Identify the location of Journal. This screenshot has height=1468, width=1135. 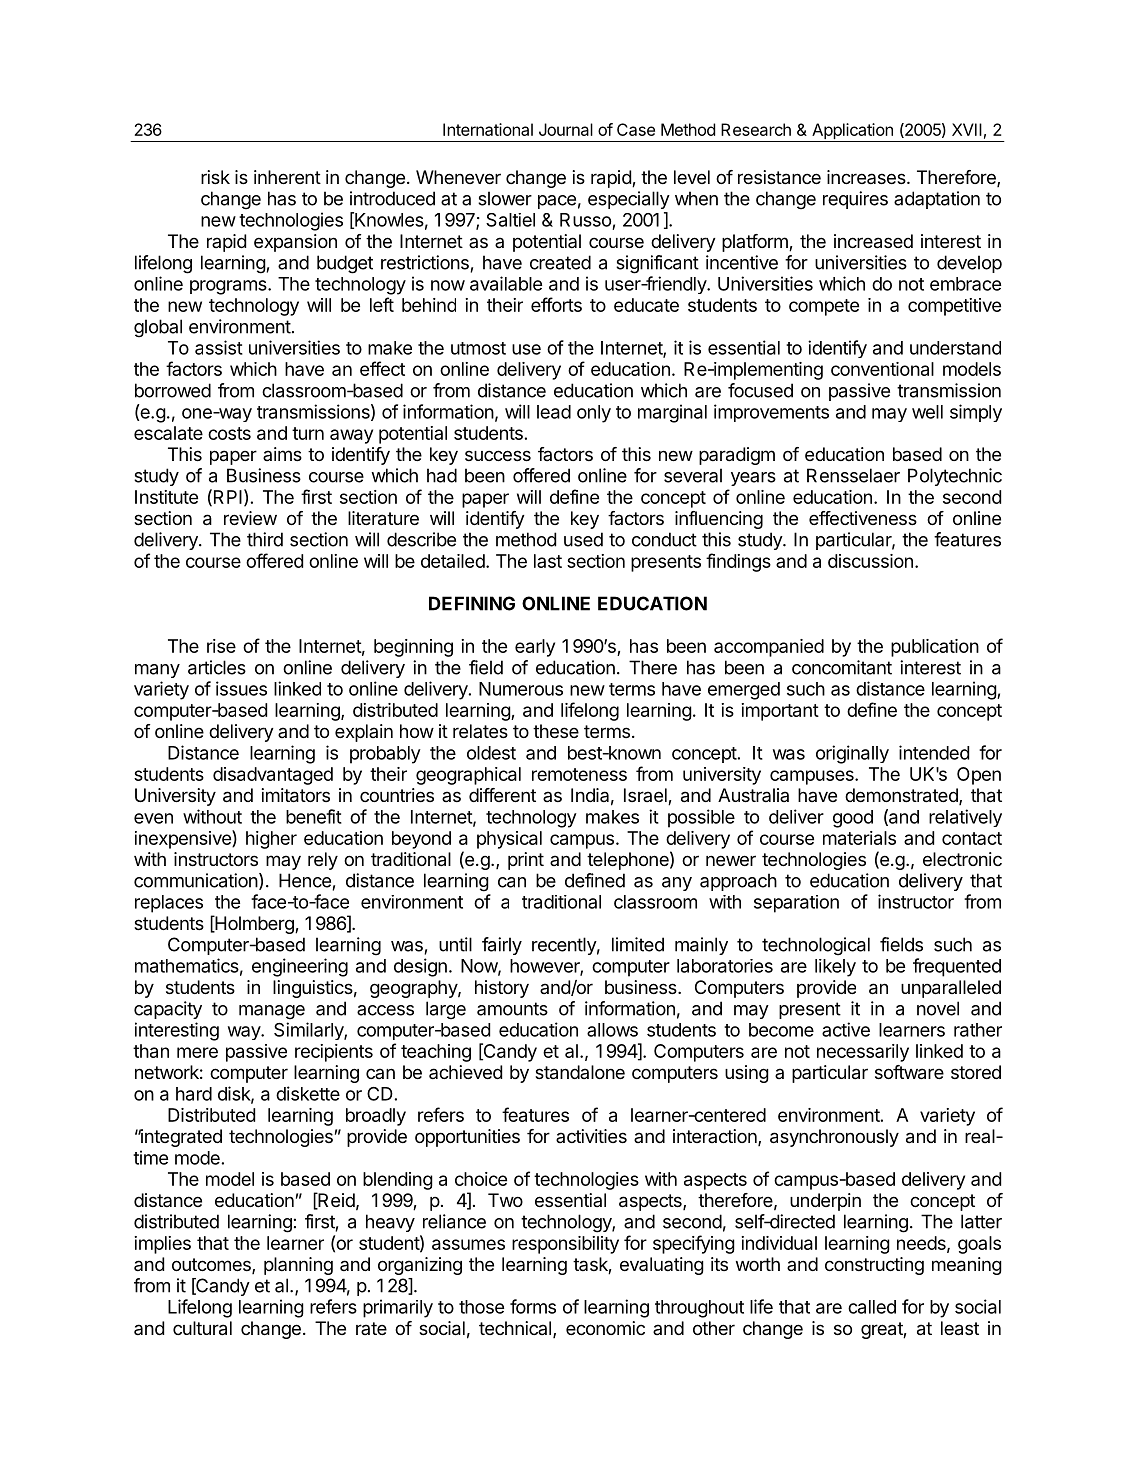
(566, 129).
